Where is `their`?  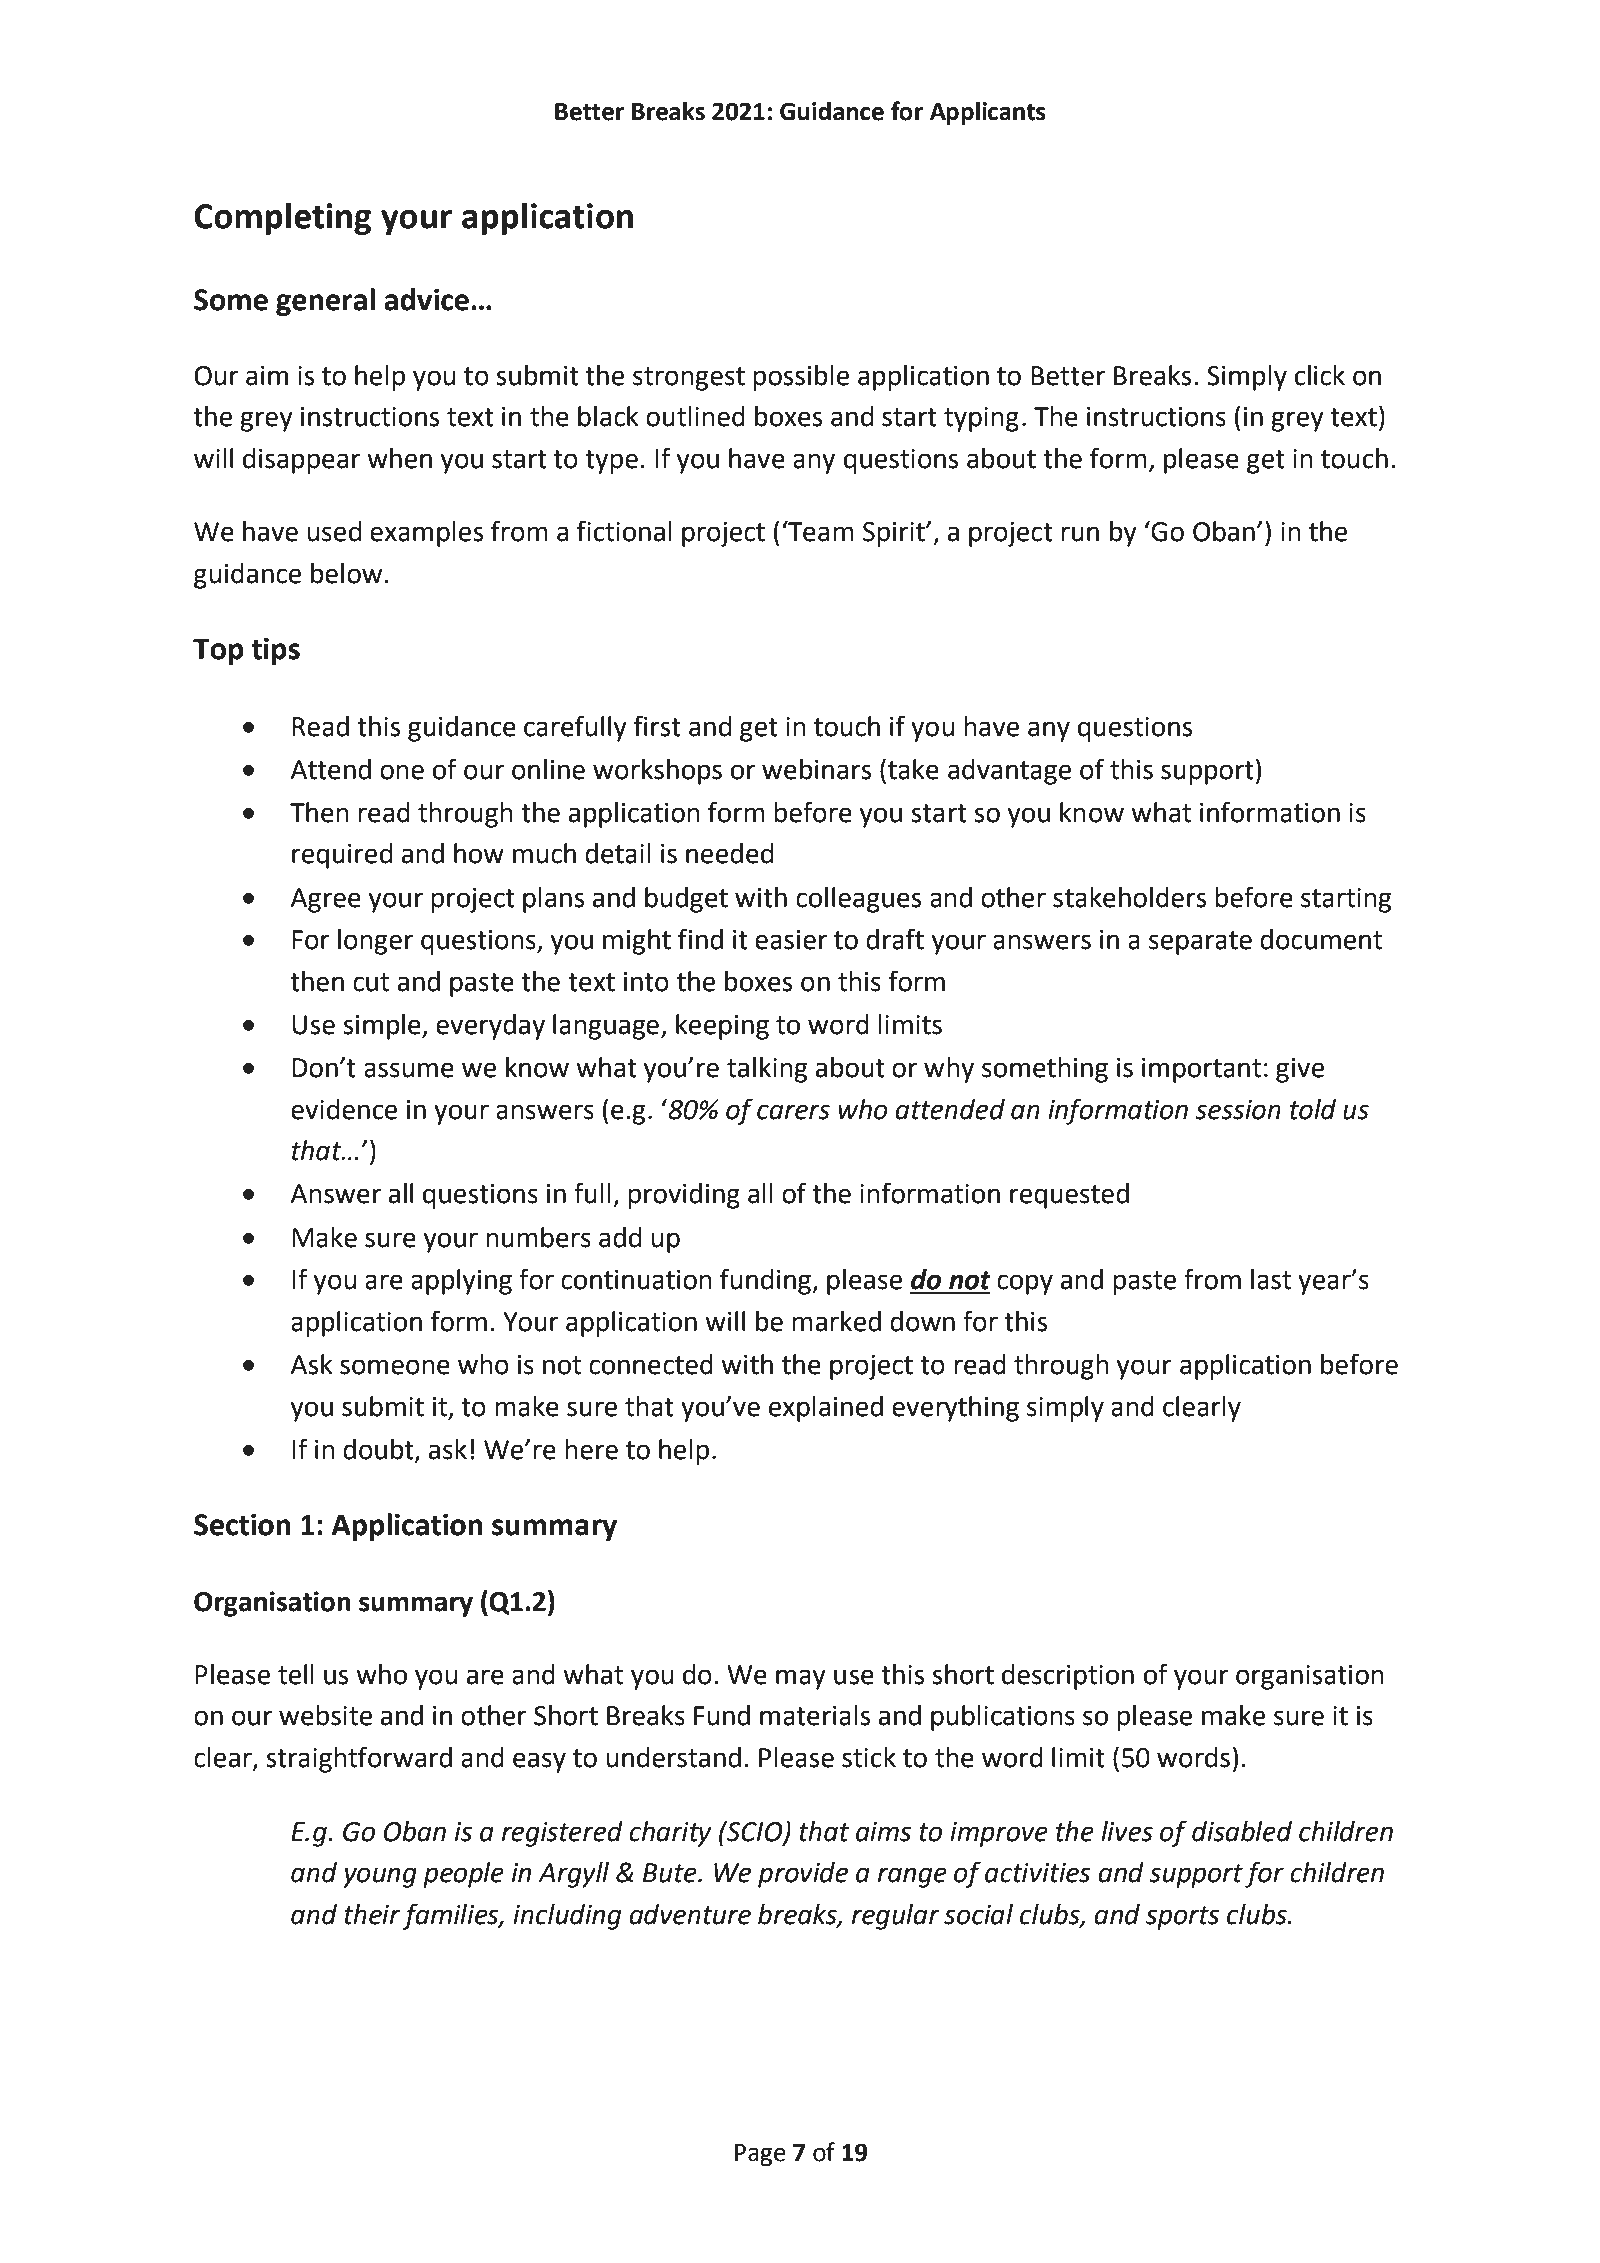
their is located at coordinates (372, 1914).
